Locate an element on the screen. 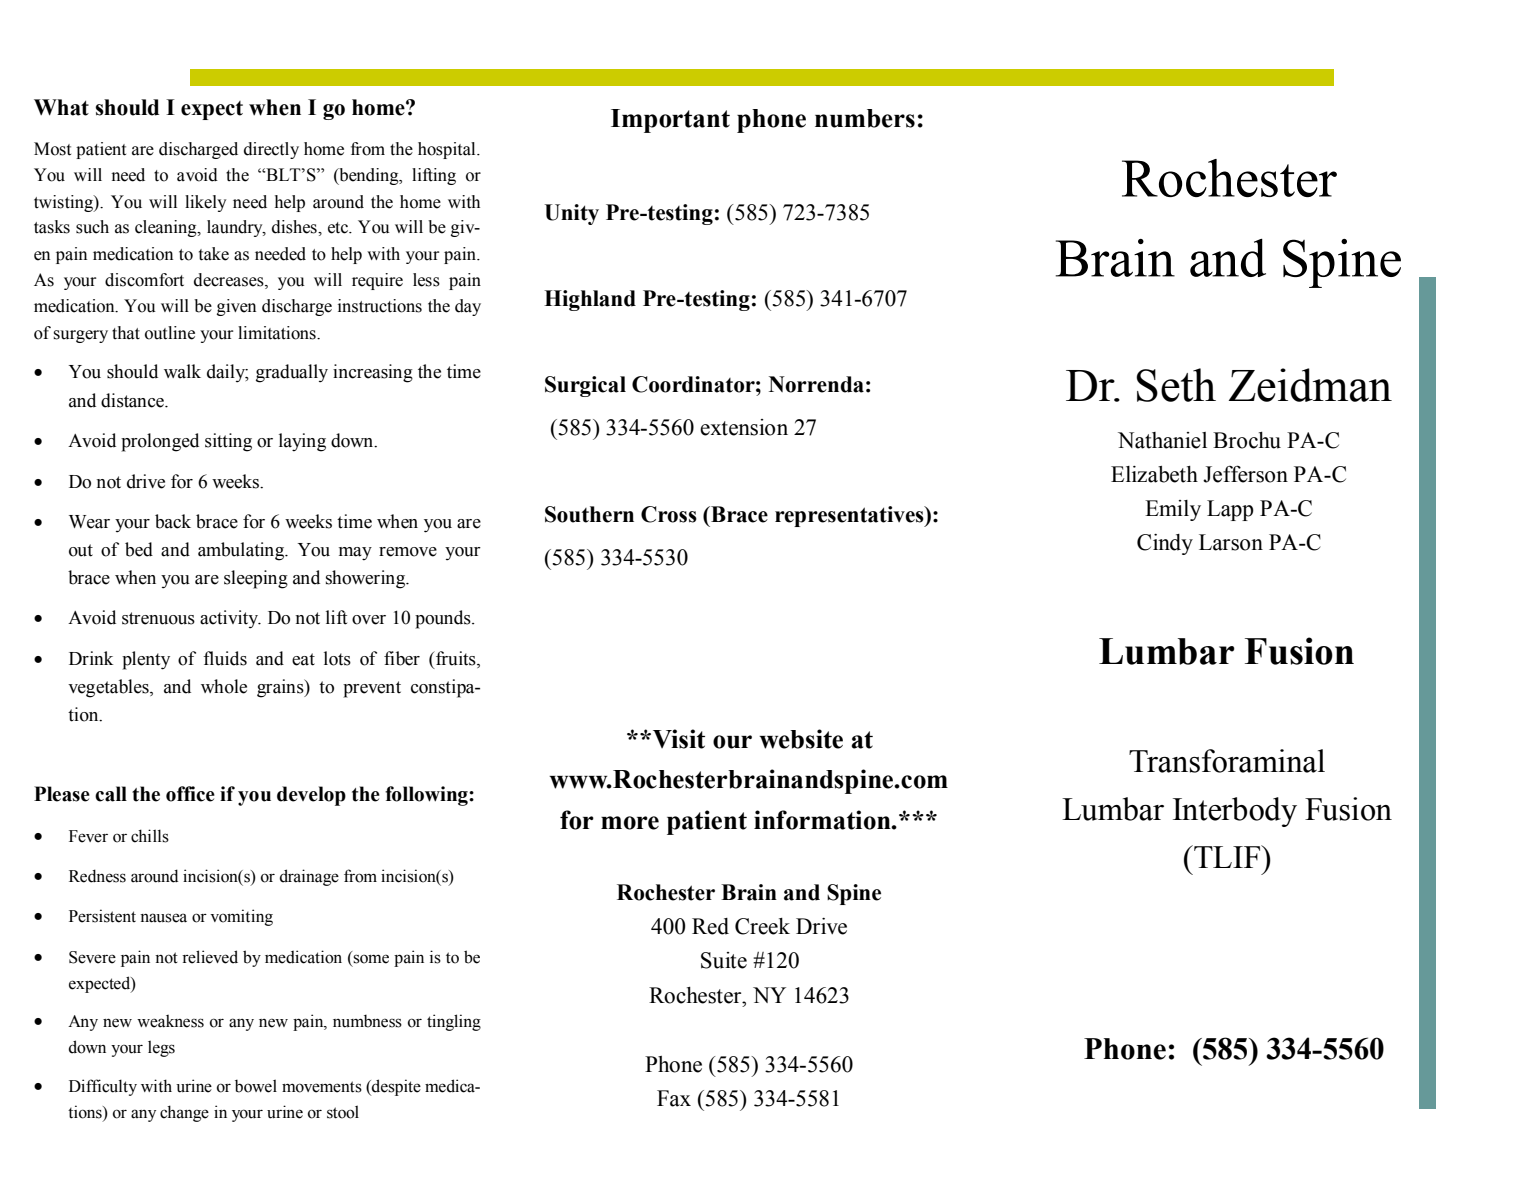 The height and width of the screenshot is (1178, 1525). Cindy is located at coordinates (1165, 544).
